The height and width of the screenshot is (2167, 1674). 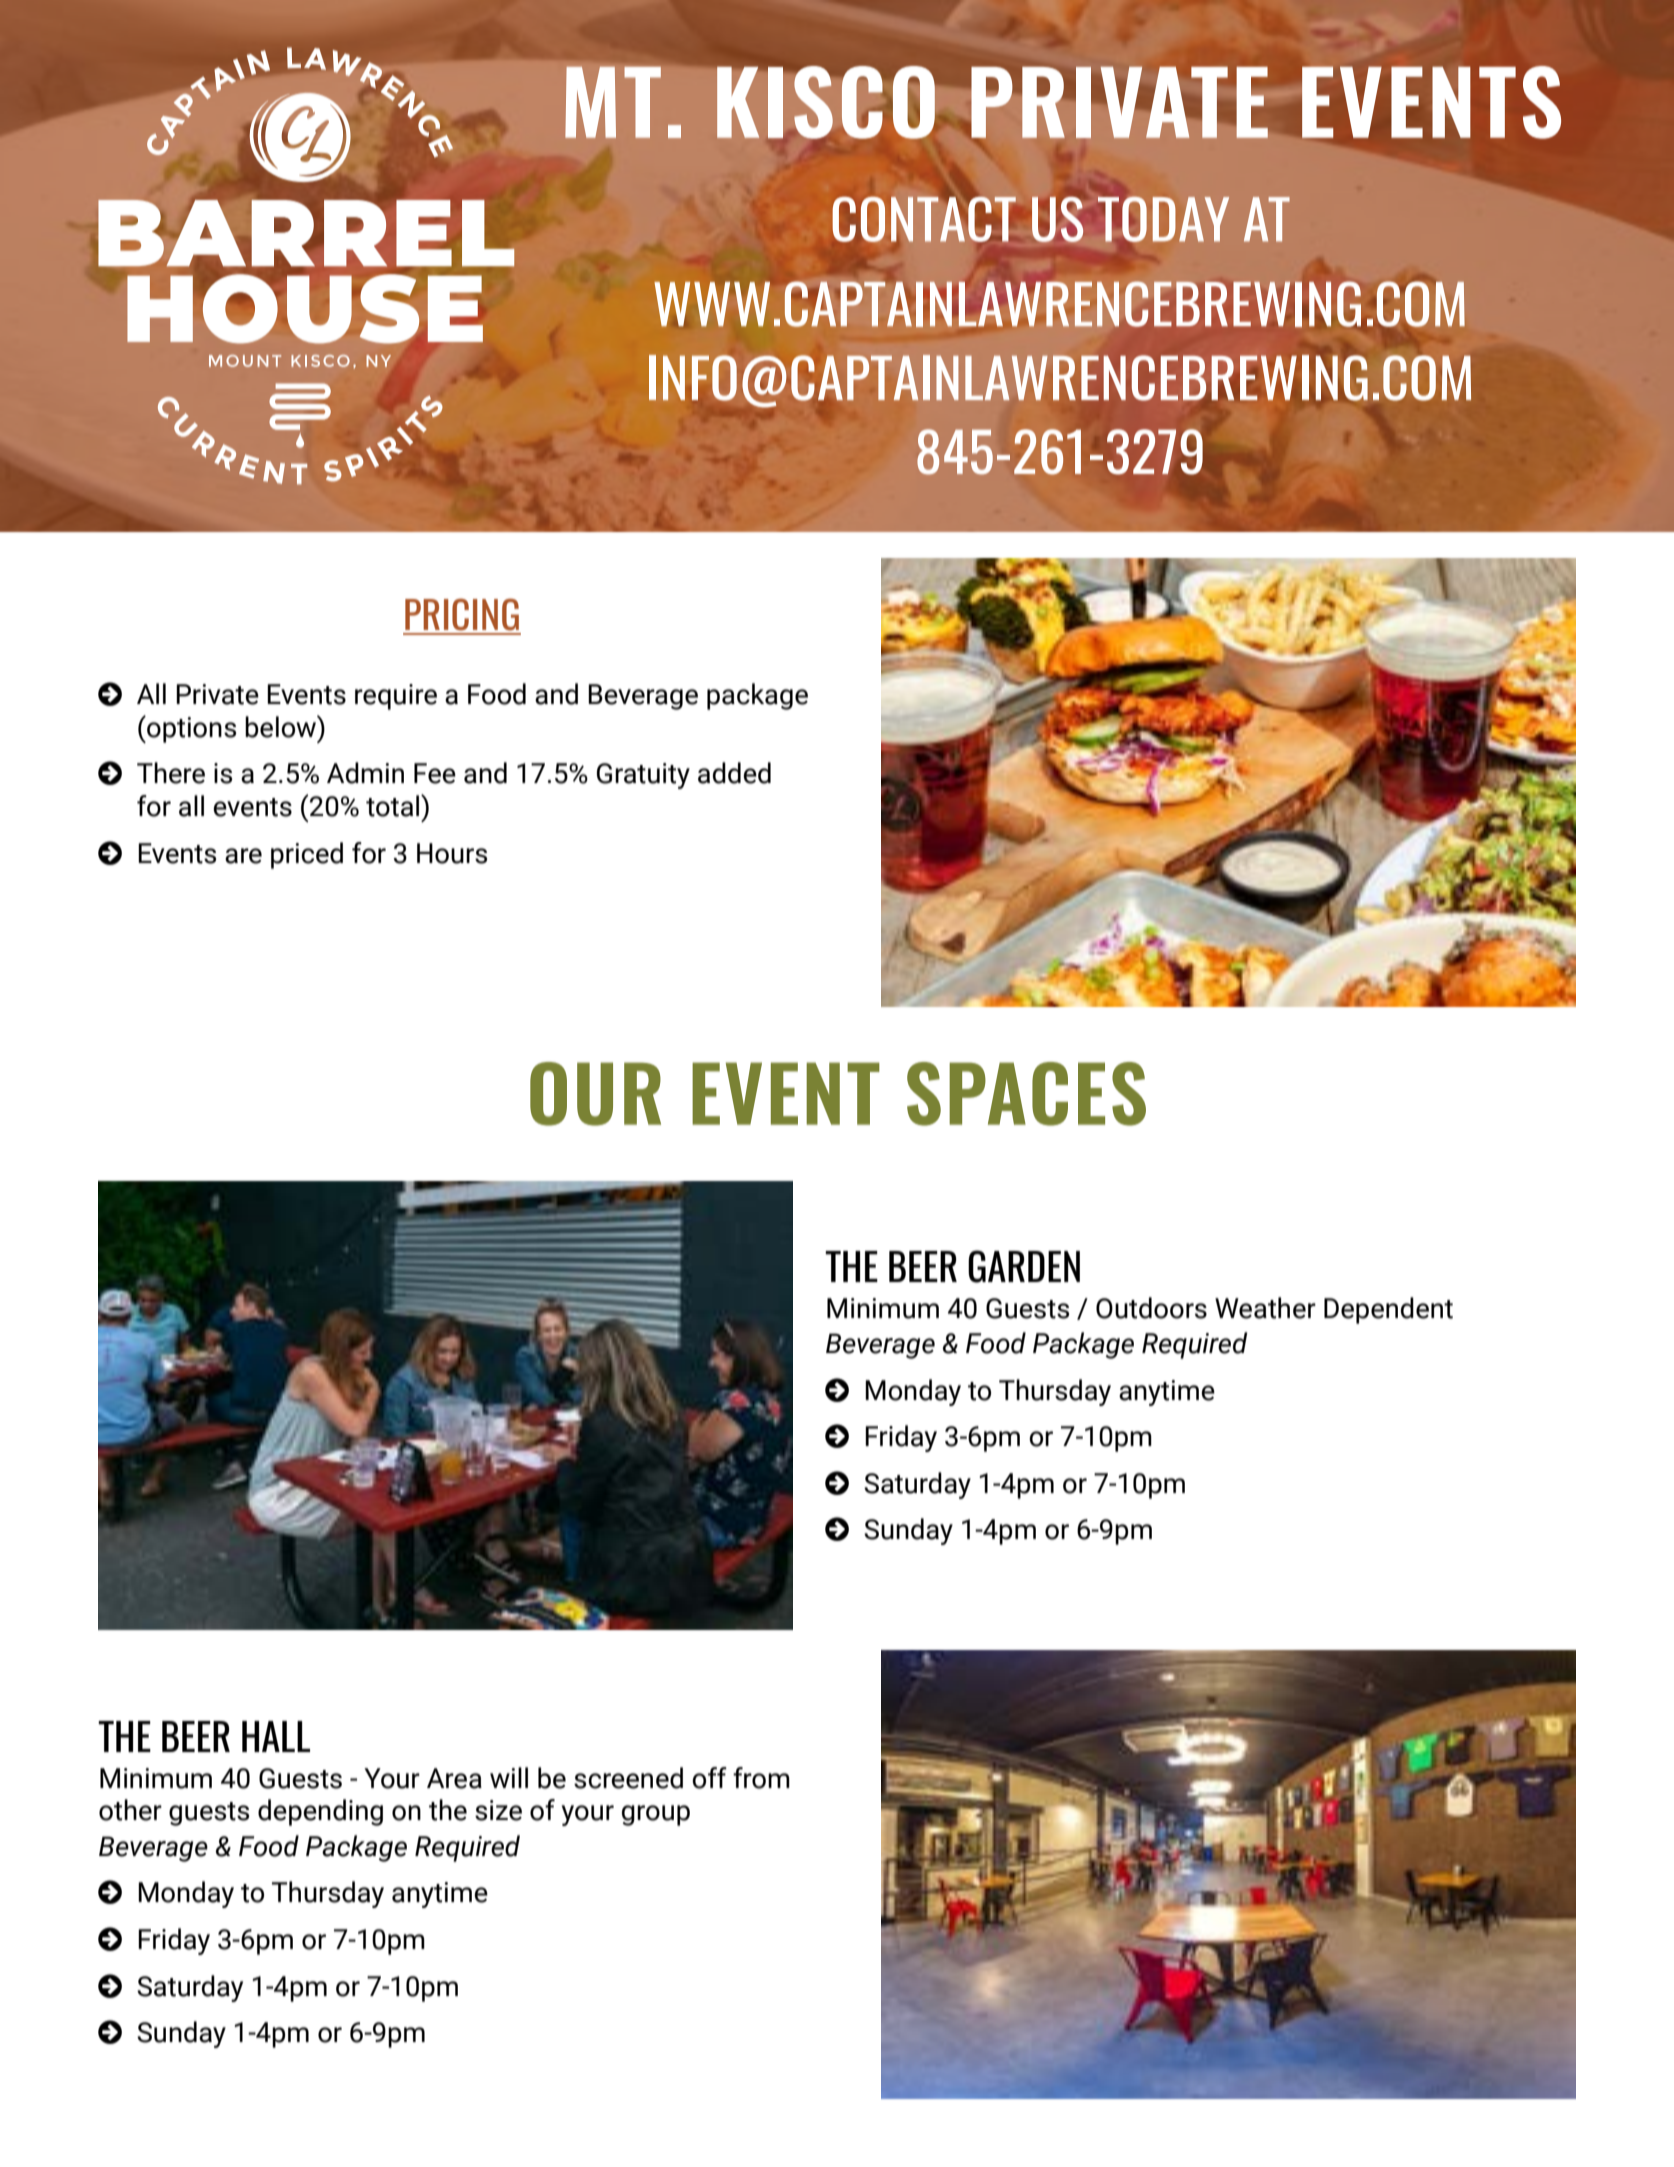 I want to click on TODAY, so click(x=1163, y=219).
